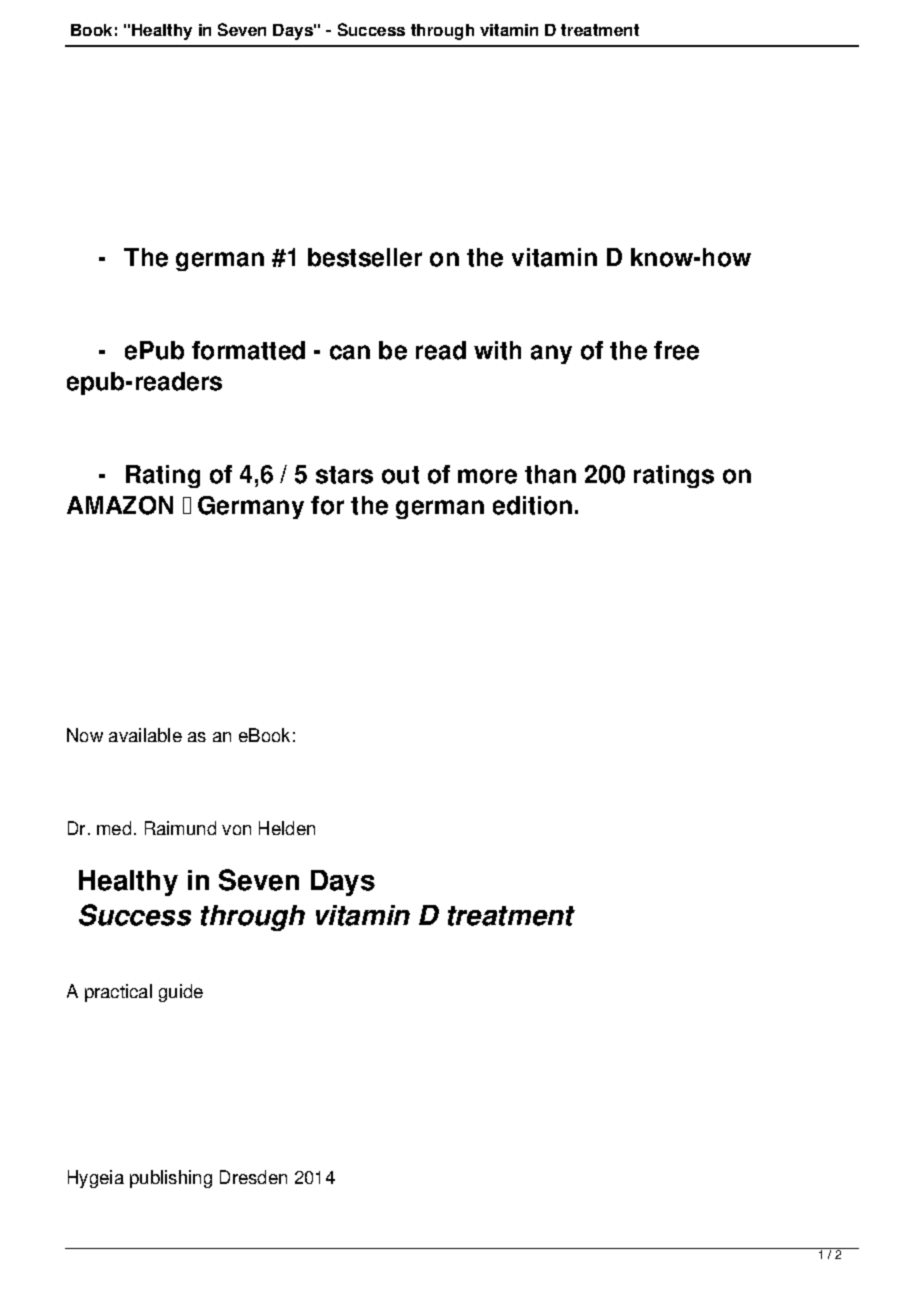 This document has height=1308, width=924. What do you see at coordinates (248, 350) in the document?
I see `formatted` at bounding box center [248, 350].
